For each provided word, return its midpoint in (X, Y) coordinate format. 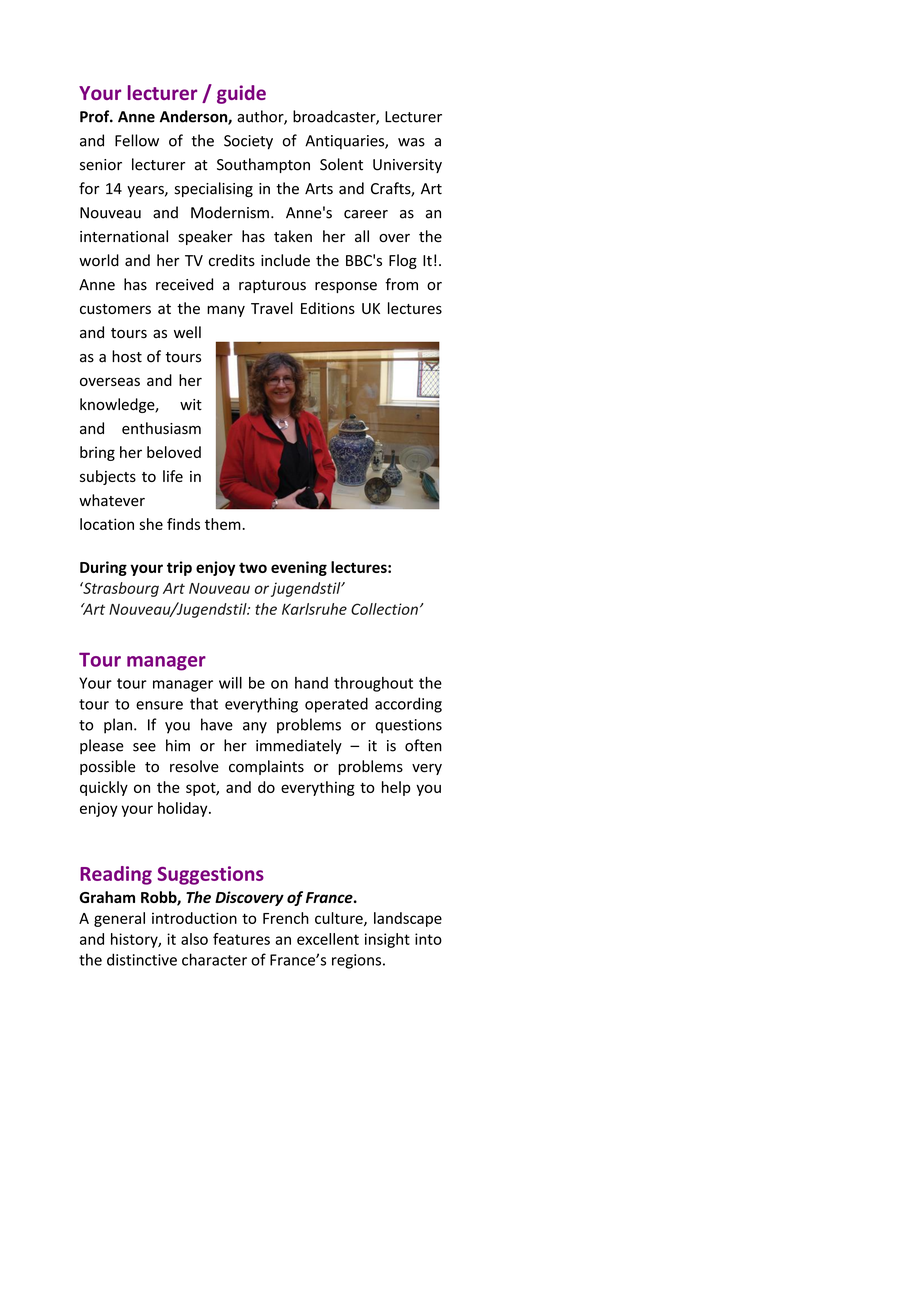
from (401, 284)
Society (248, 142)
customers (115, 309)
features (241, 939)
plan (118, 726)
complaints (266, 767)
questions (408, 726)
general (119, 919)
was (411, 142)
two (253, 567)
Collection (384, 609)
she (151, 524)
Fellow (137, 140)
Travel (272, 308)
